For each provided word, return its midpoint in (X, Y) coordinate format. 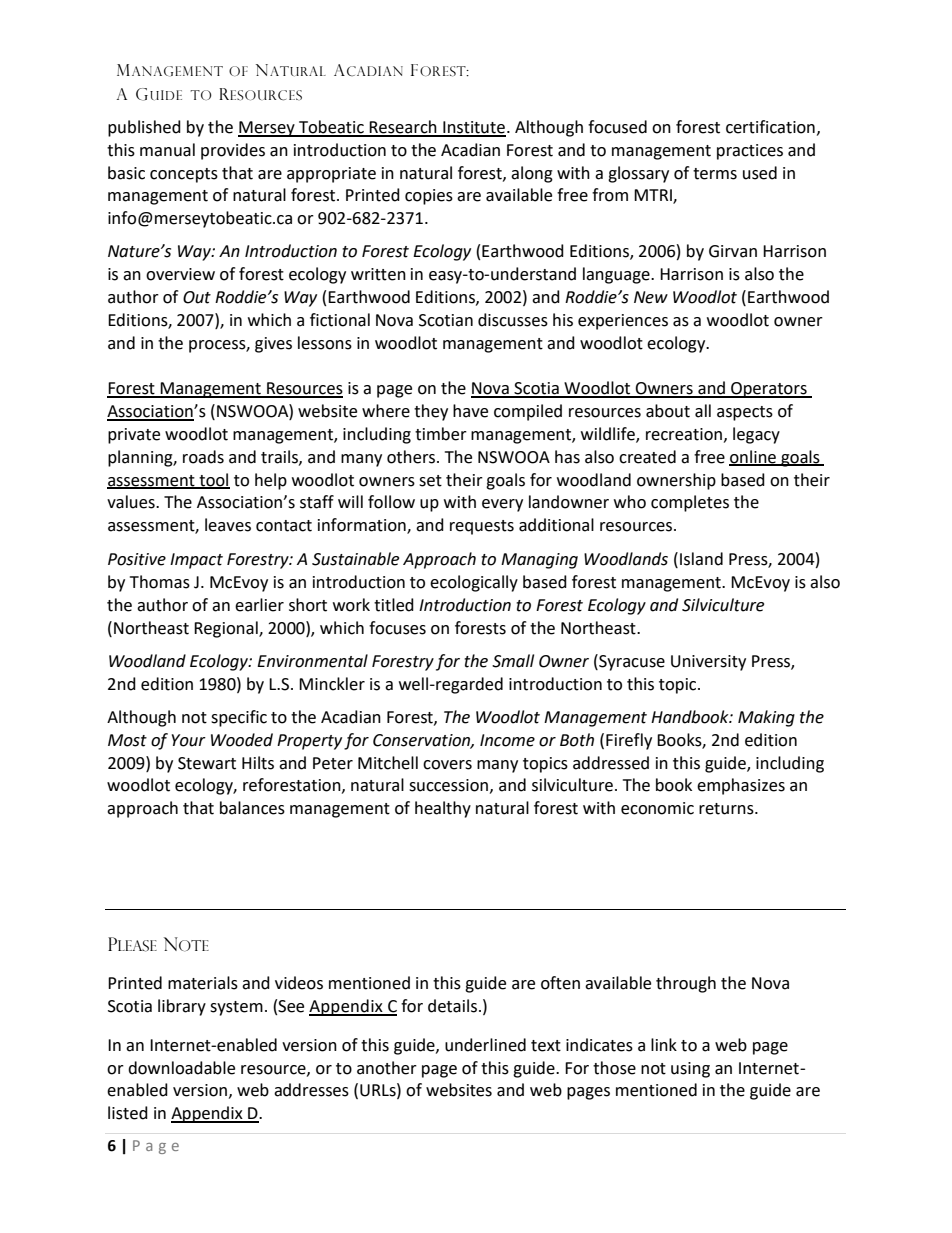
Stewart (207, 763)
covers (447, 765)
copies (429, 197)
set (430, 481)
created (647, 457)
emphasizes (741, 786)
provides (233, 151)
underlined (485, 1045)
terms (715, 174)
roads (203, 457)
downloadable (181, 1068)
